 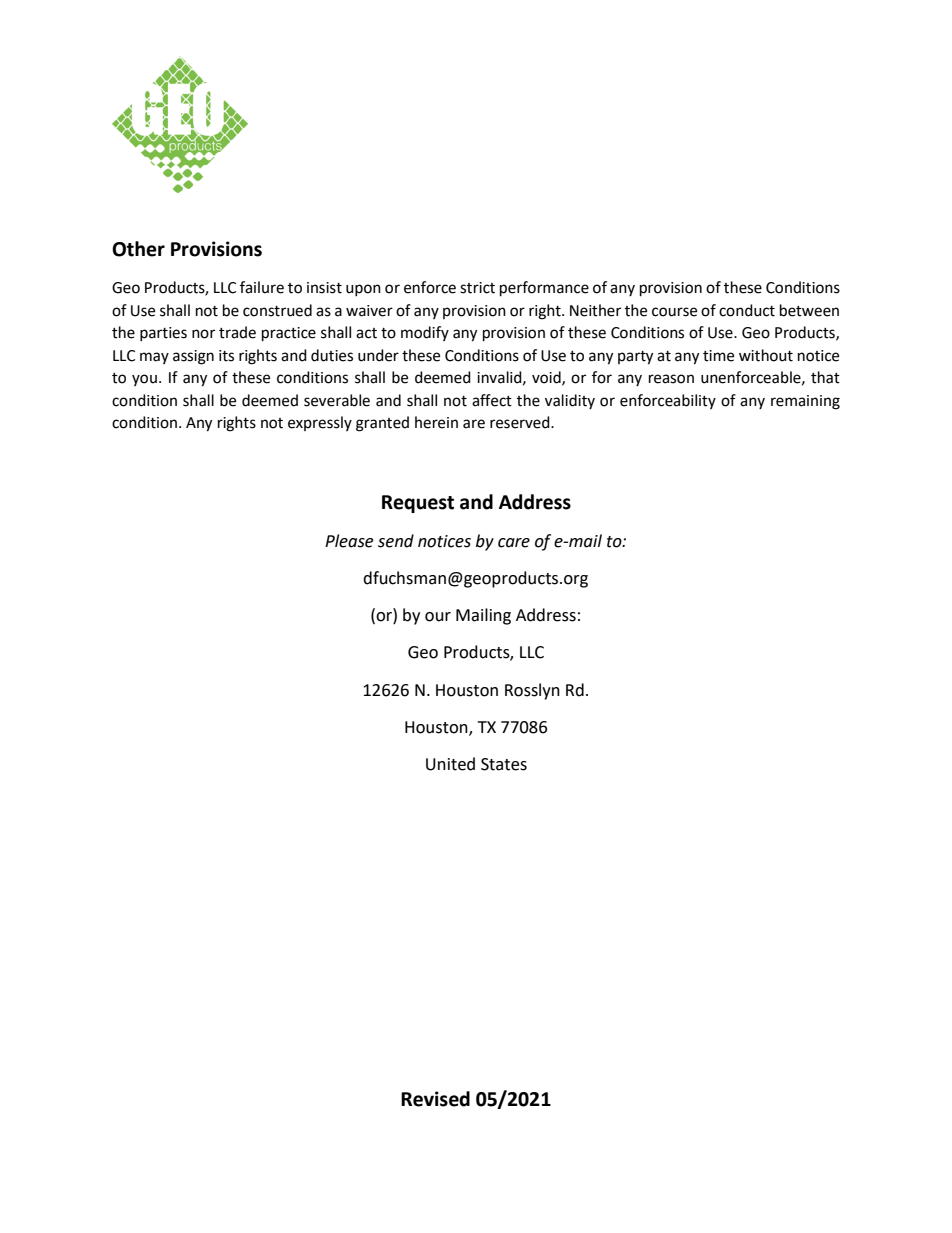 I want to click on send, so click(x=396, y=541).
